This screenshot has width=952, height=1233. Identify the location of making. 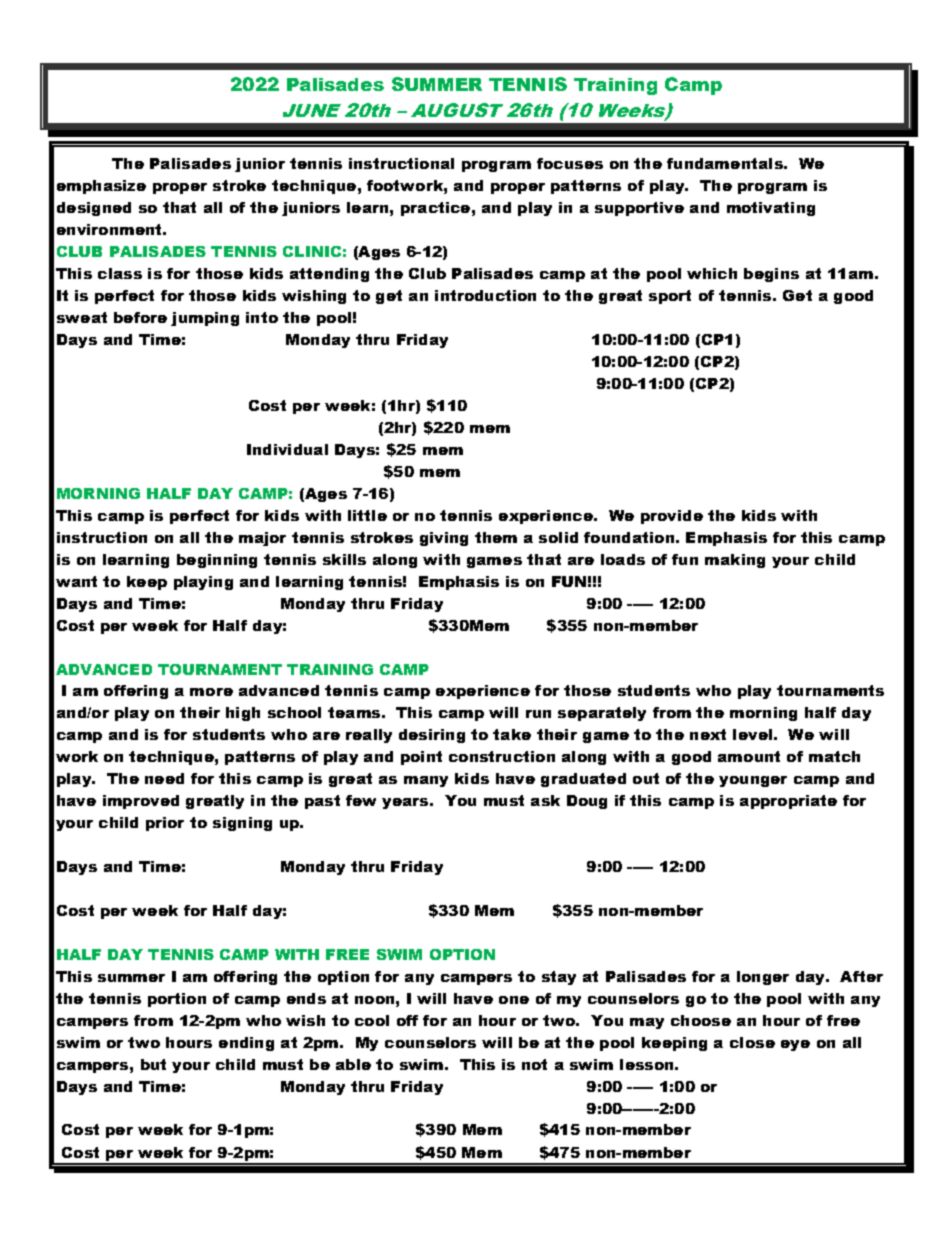
(735, 561).
